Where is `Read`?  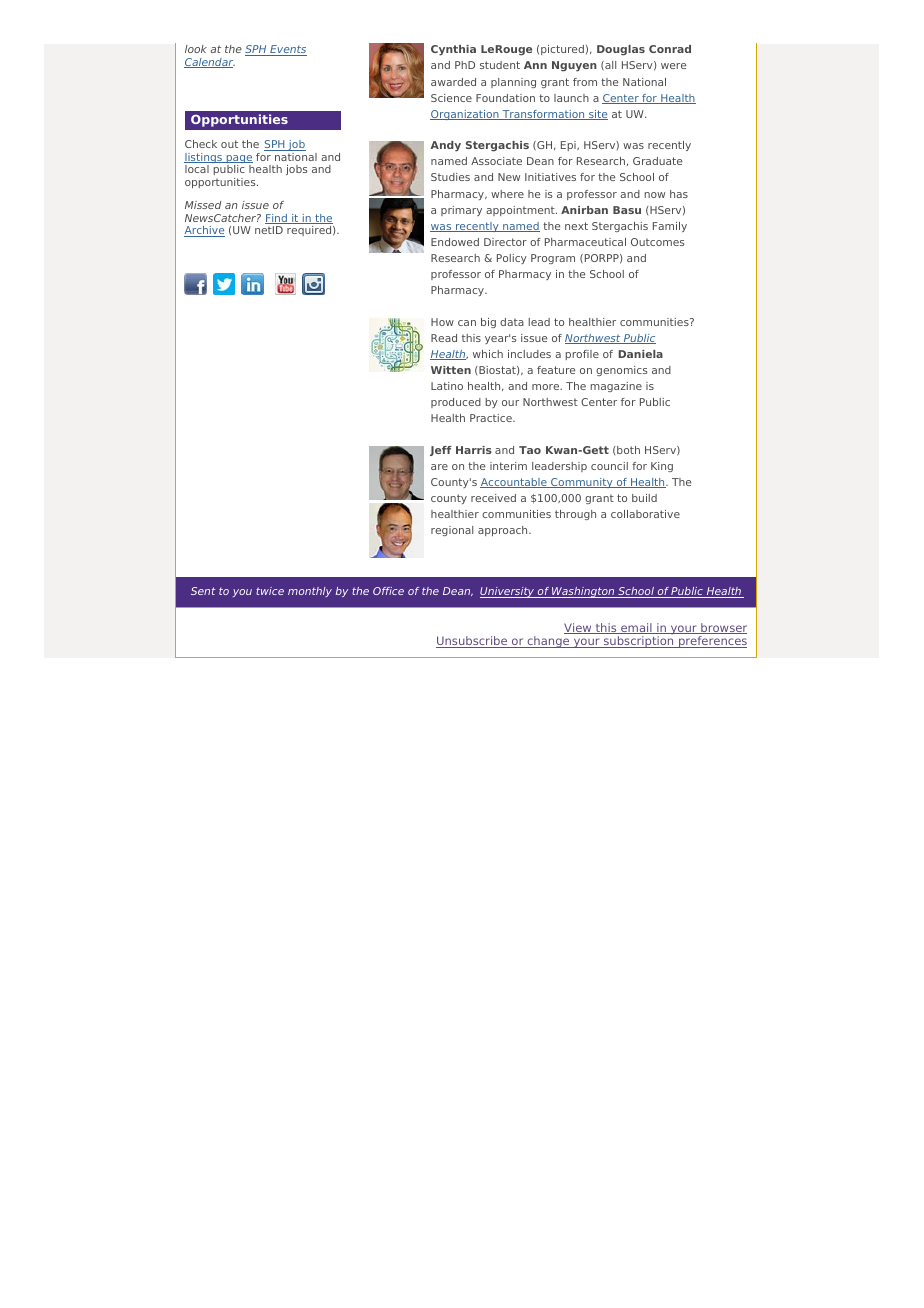 Read is located at coordinates (444, 338).
